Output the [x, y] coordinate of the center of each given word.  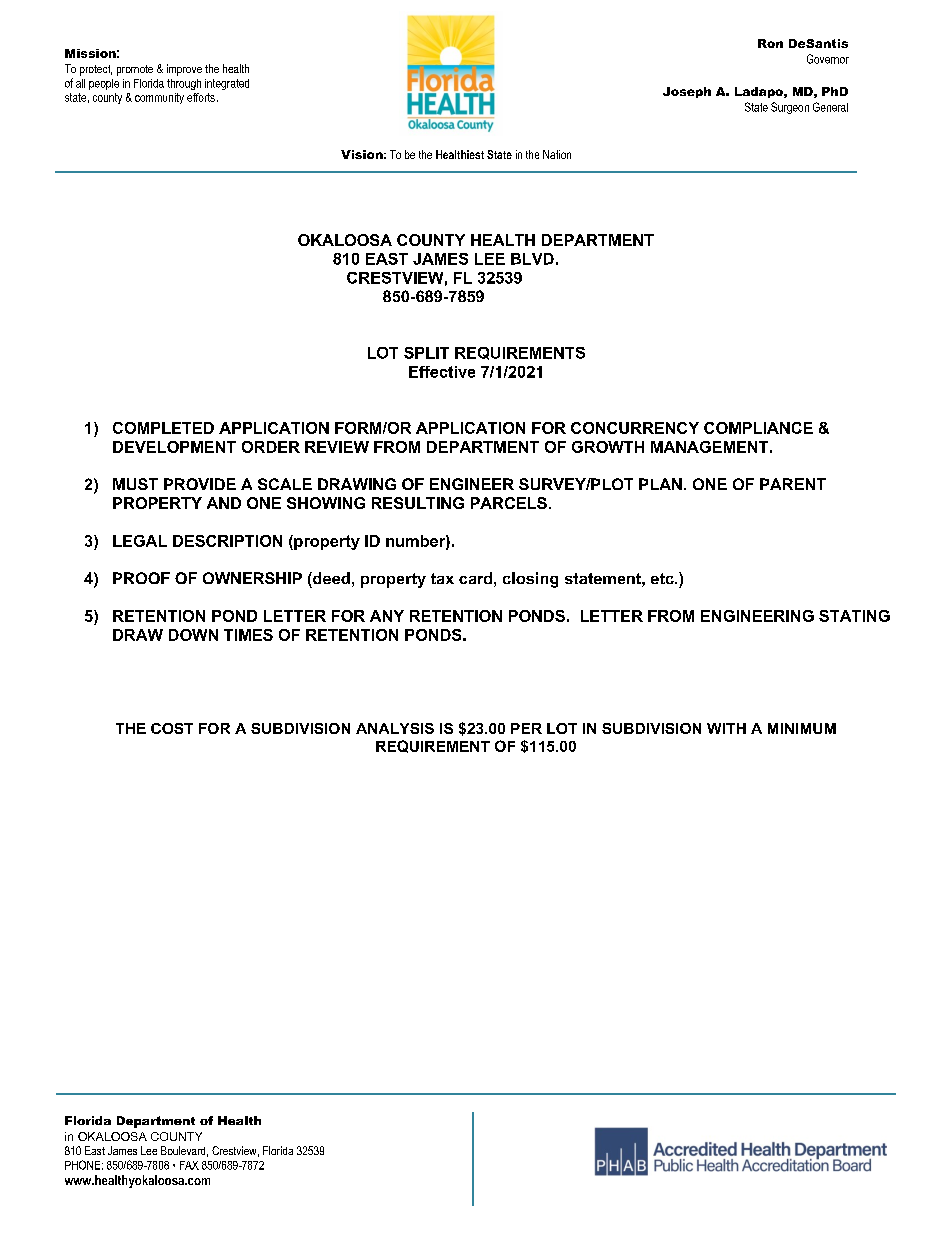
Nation [557, 154]
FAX [189, 1165]
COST [172, 728]
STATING [854, 616]
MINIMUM [802, 728]
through [184, 84]
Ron [770, 43]
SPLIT [426, 353]
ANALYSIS [395, 728]
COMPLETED [163, 428]
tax [442, 578]
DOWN [193, 635]
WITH [726, 728]
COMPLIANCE [758, 428]
